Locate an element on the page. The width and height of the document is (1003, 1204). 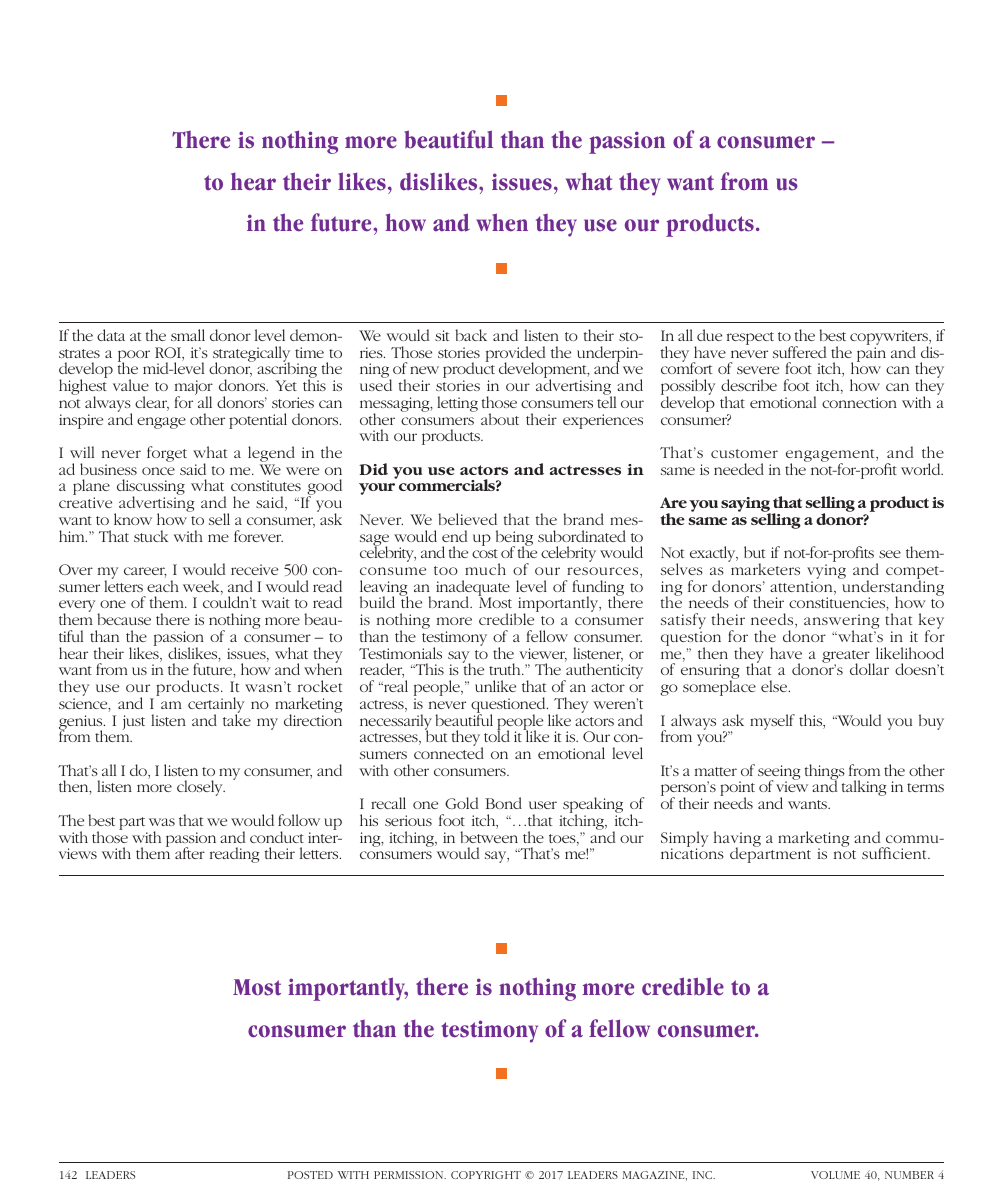
poor is located at coordinates (134, 357).
